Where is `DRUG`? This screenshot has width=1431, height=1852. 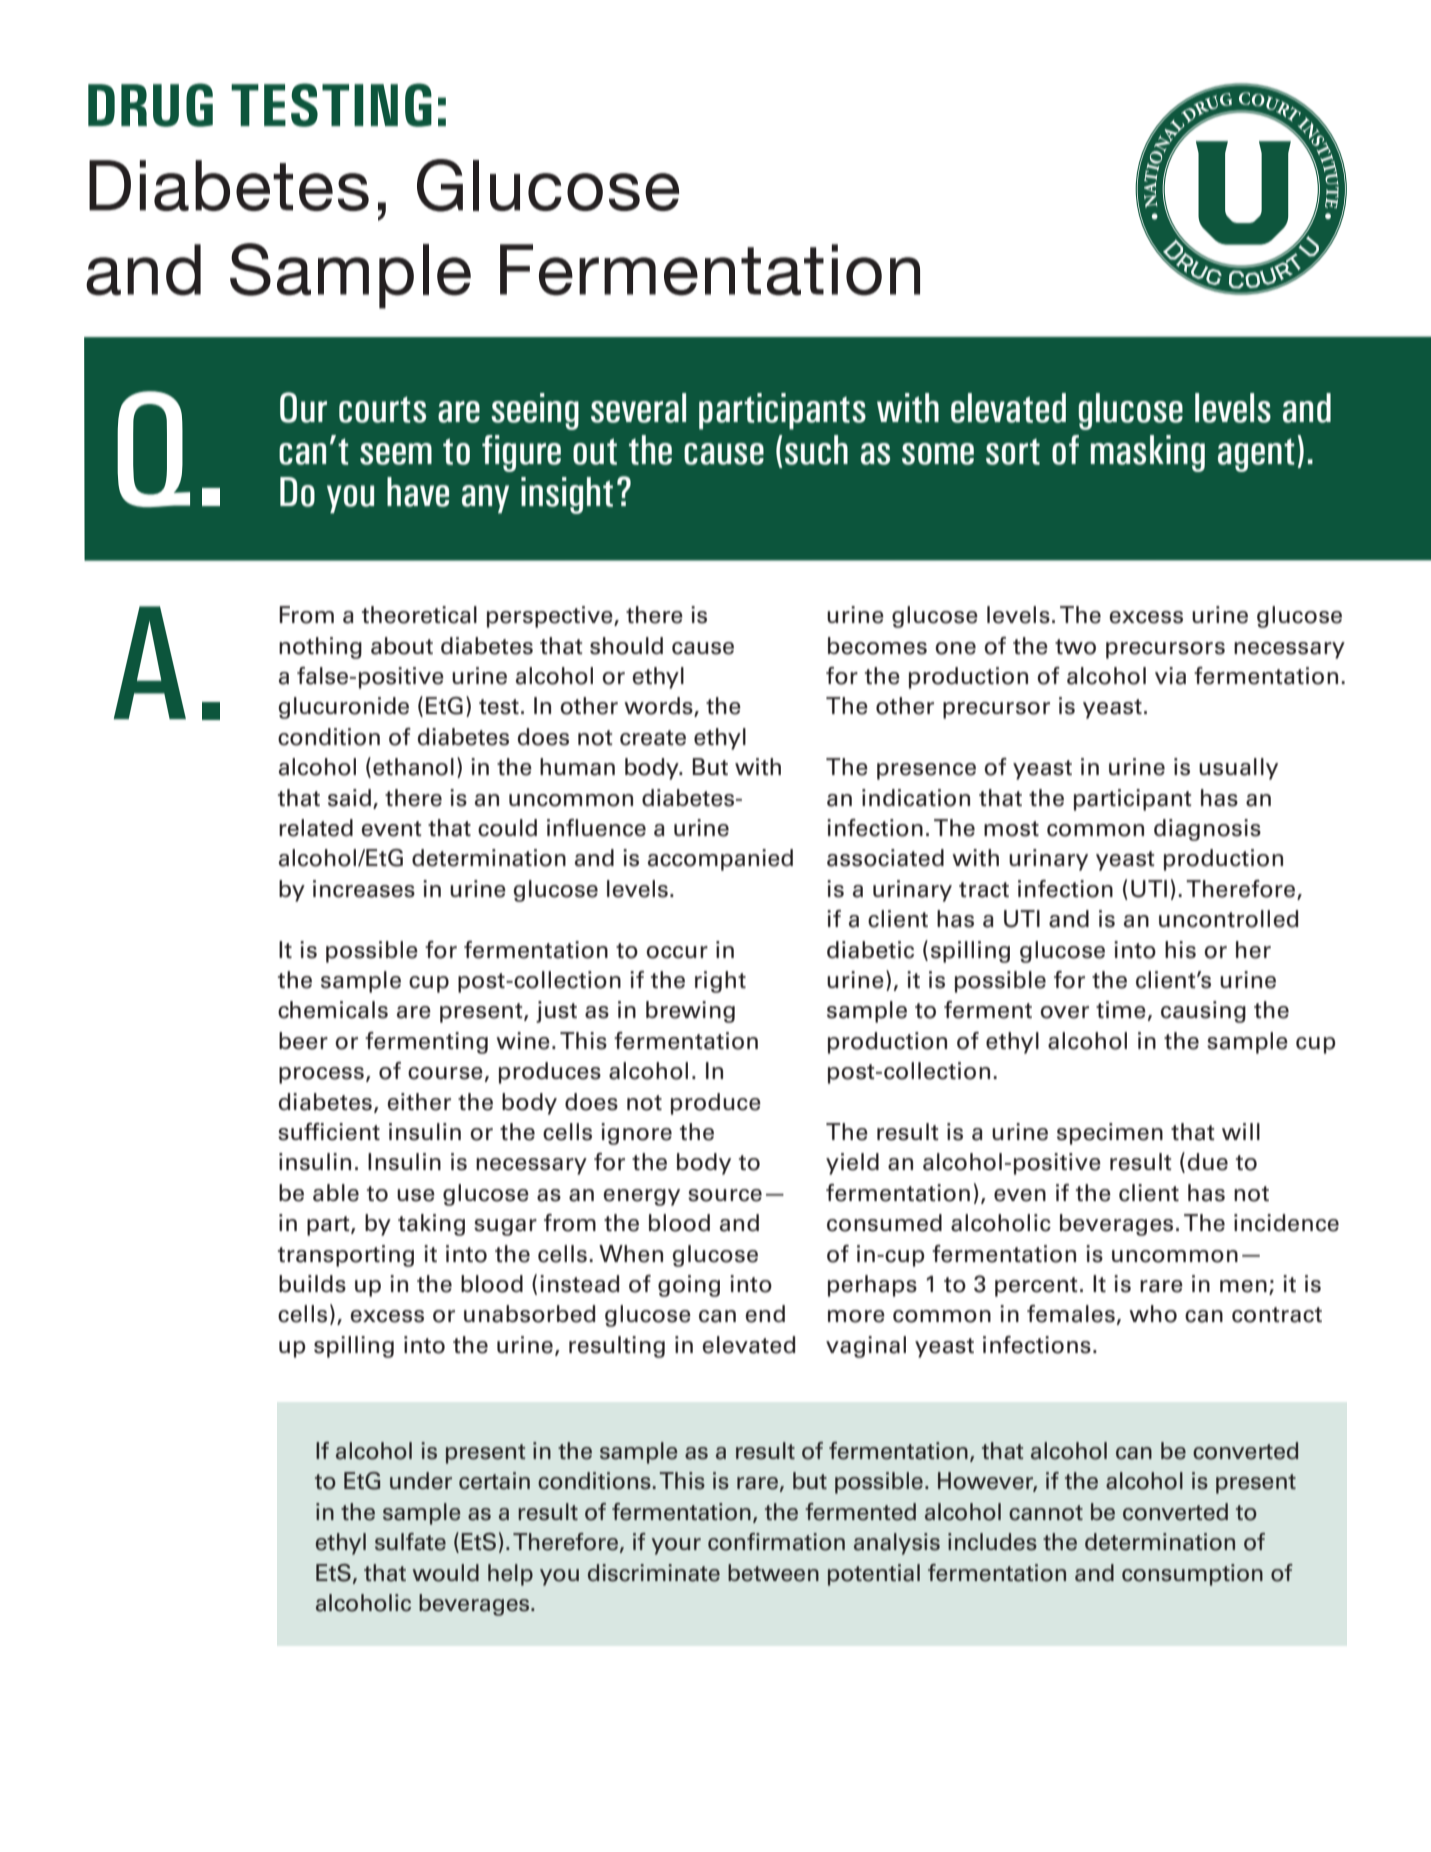
DRUG is located at coordinates (150, 105).
